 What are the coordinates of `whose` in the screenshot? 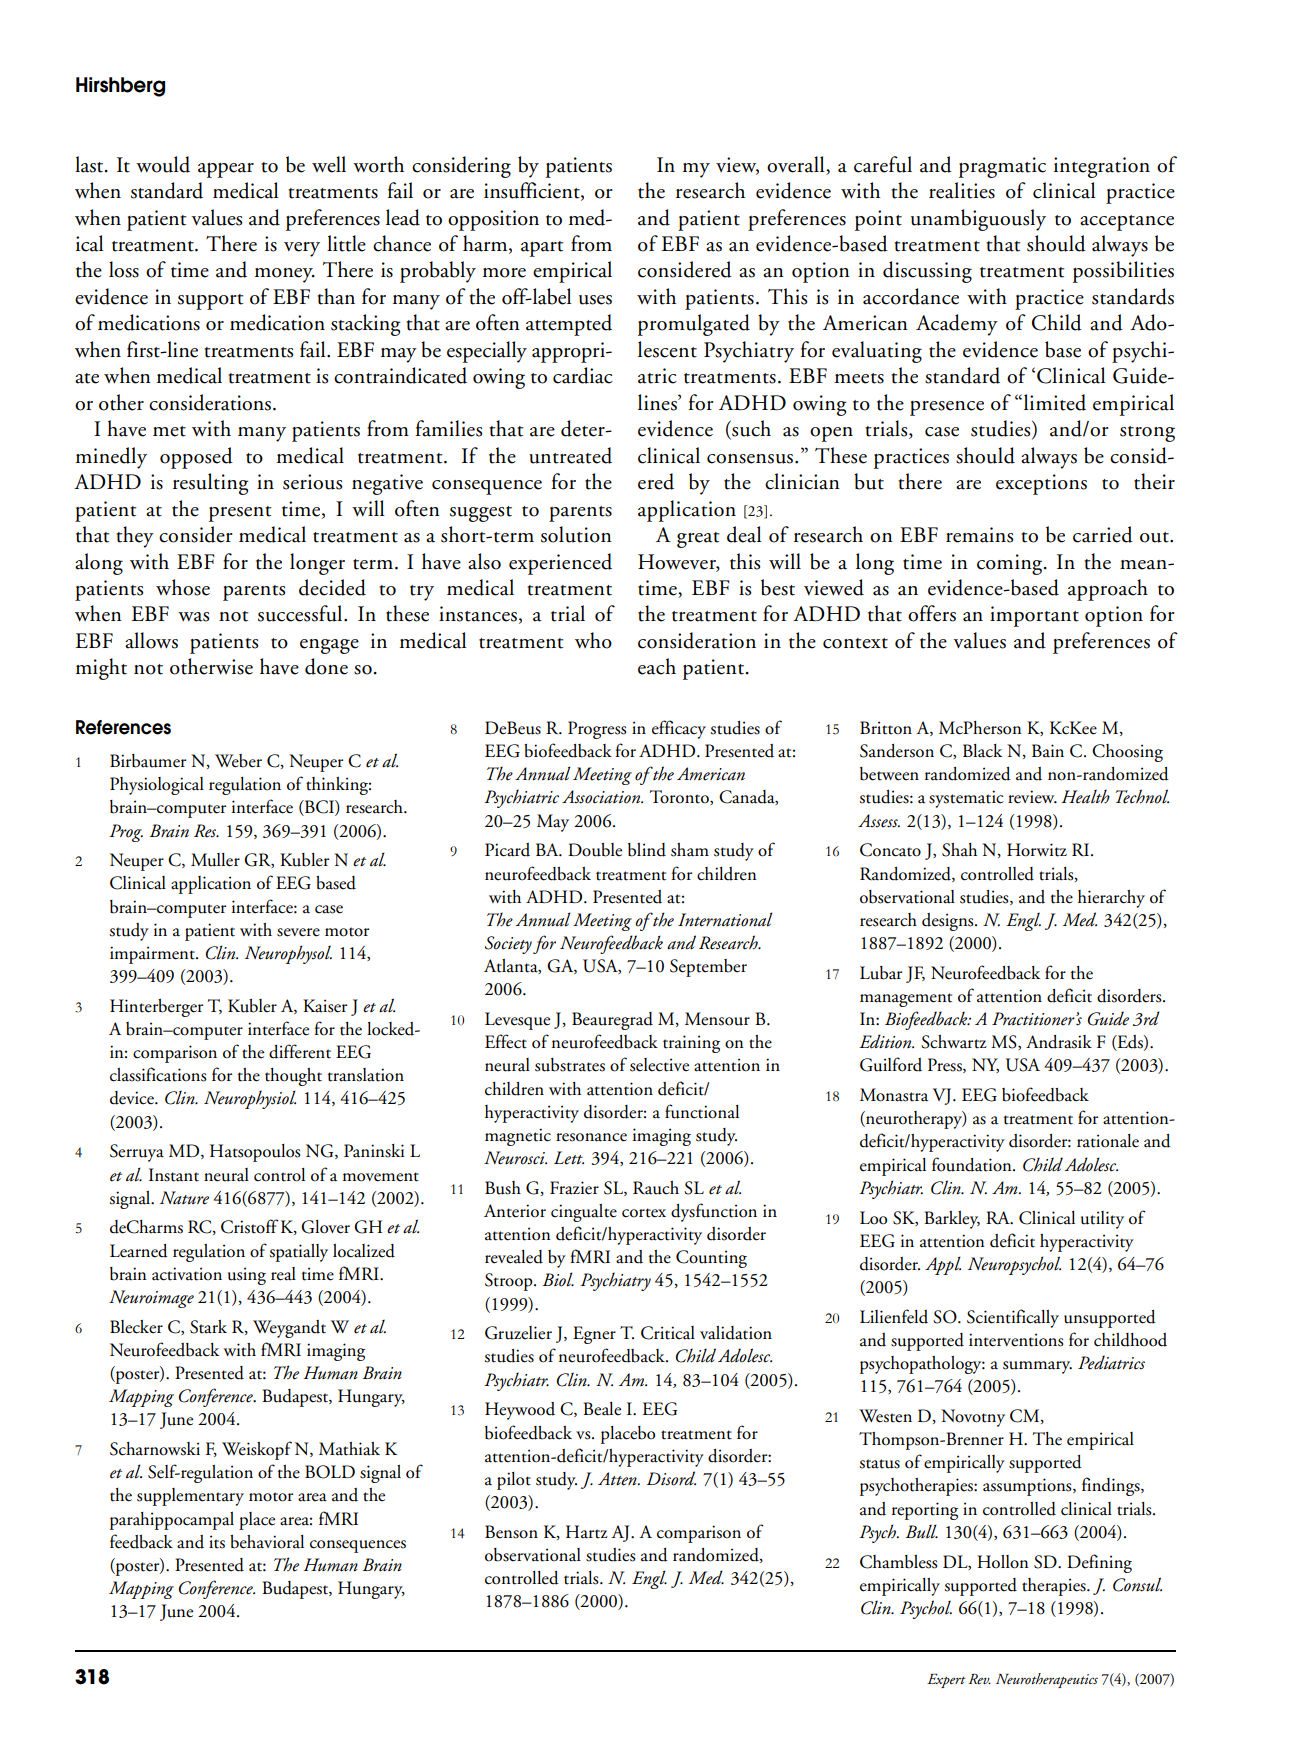 It's located at (183, 587).
